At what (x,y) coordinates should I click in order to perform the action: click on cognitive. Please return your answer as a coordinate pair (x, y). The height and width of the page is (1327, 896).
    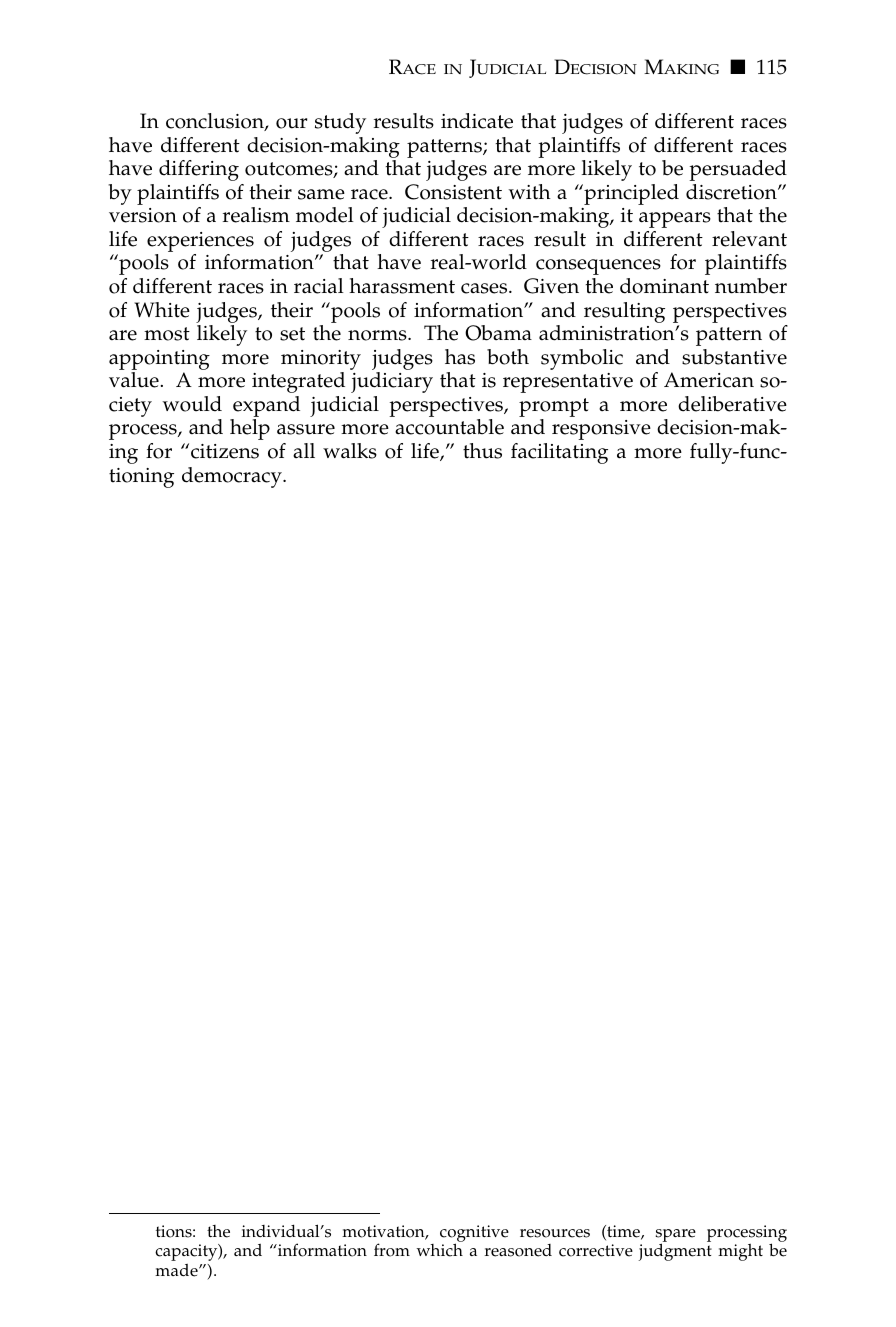
    Looking at the image, I should click on (474, 1235).
